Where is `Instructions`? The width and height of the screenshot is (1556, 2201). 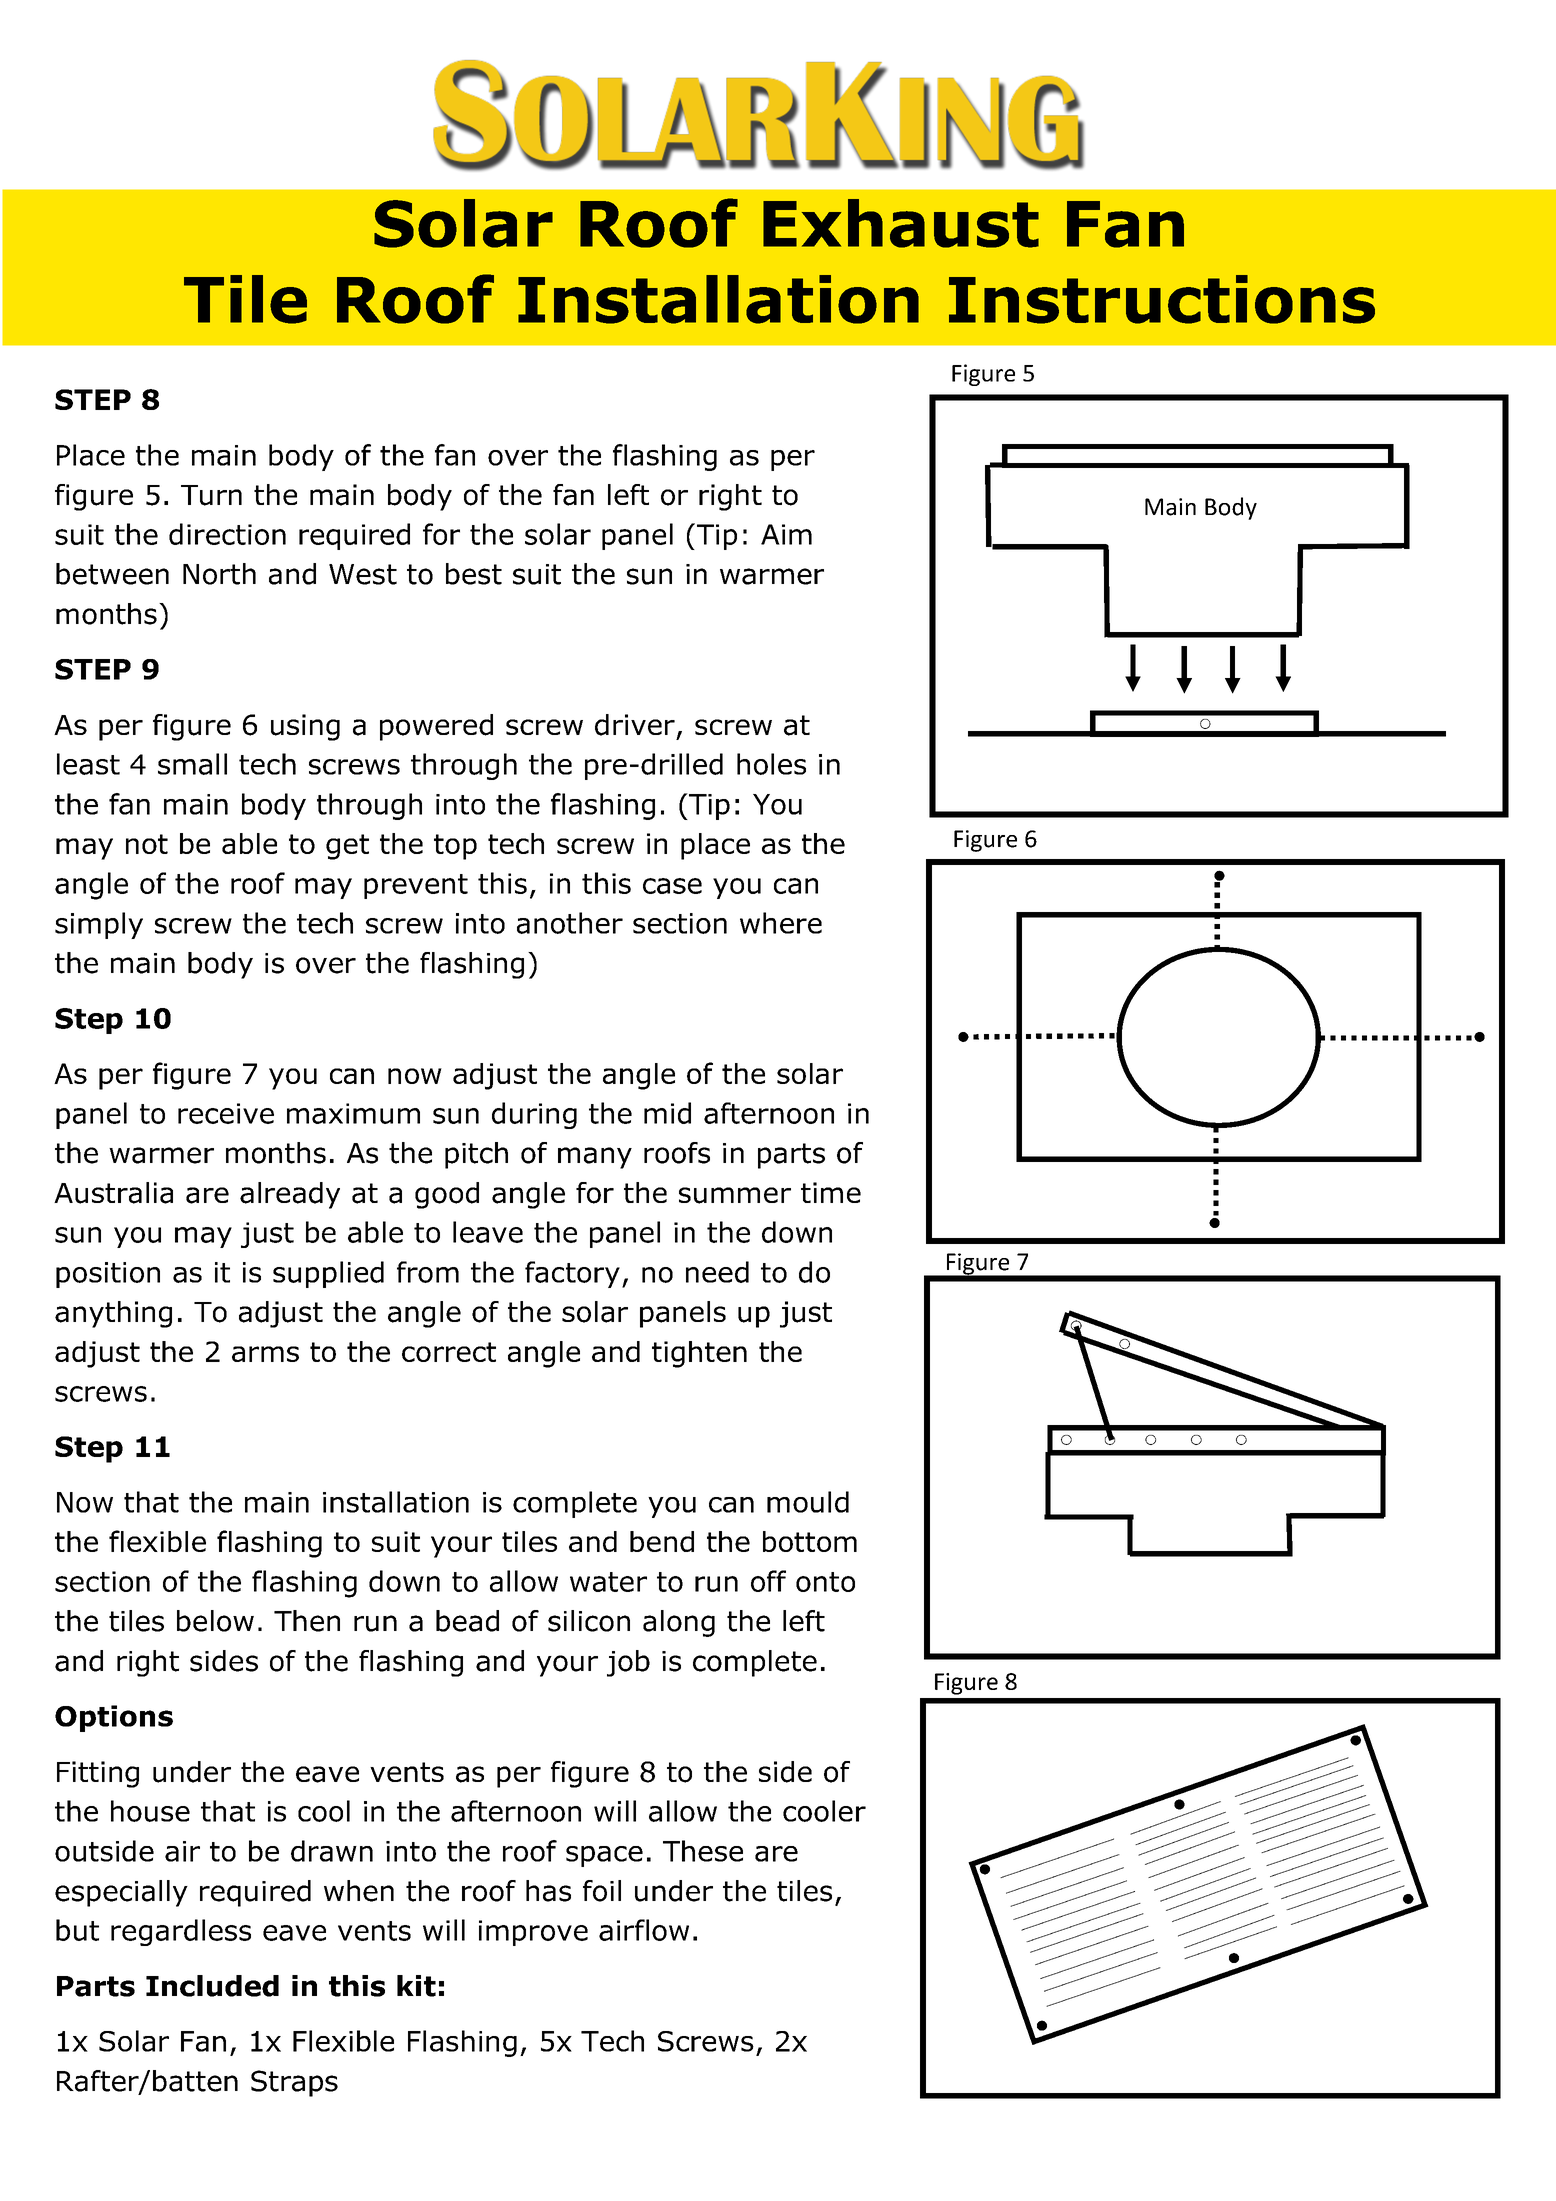 Instructions is located at coordinates (1162, 299).
